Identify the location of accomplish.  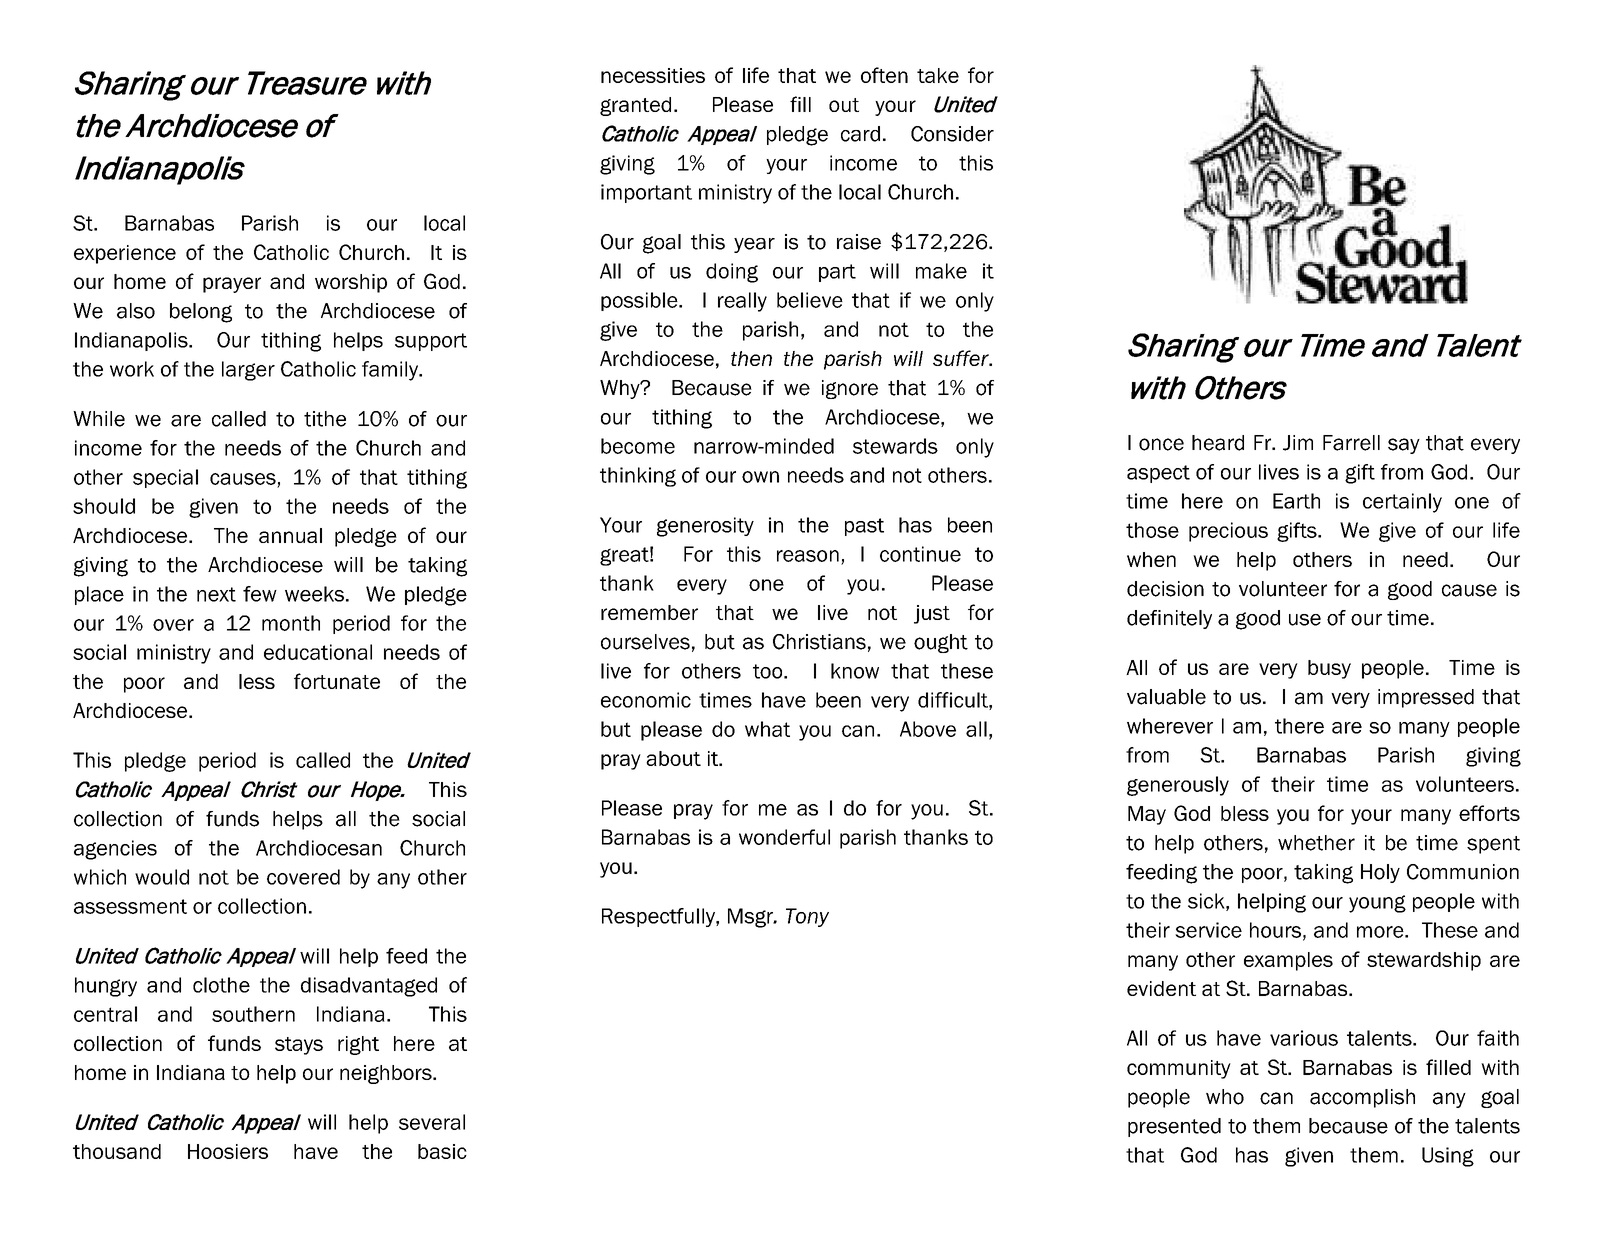
(1362, 1098).
